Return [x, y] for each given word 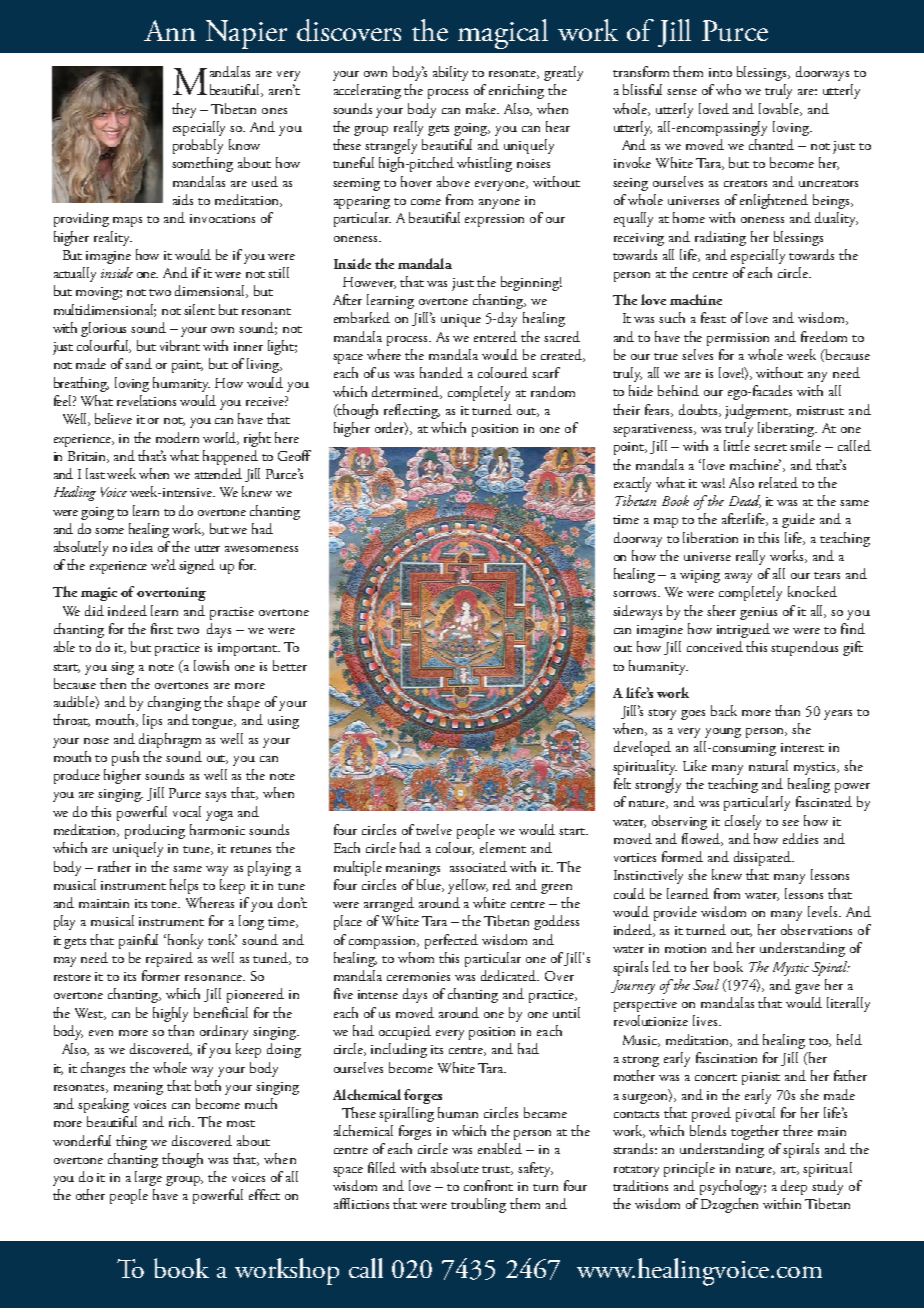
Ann [170, 30]
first [162, 628]
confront [488, 1185]
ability [450, 73]
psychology [733, 1187]
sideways [637, 612]
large [148, 1178]
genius [758, 613]
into [720, 72]
